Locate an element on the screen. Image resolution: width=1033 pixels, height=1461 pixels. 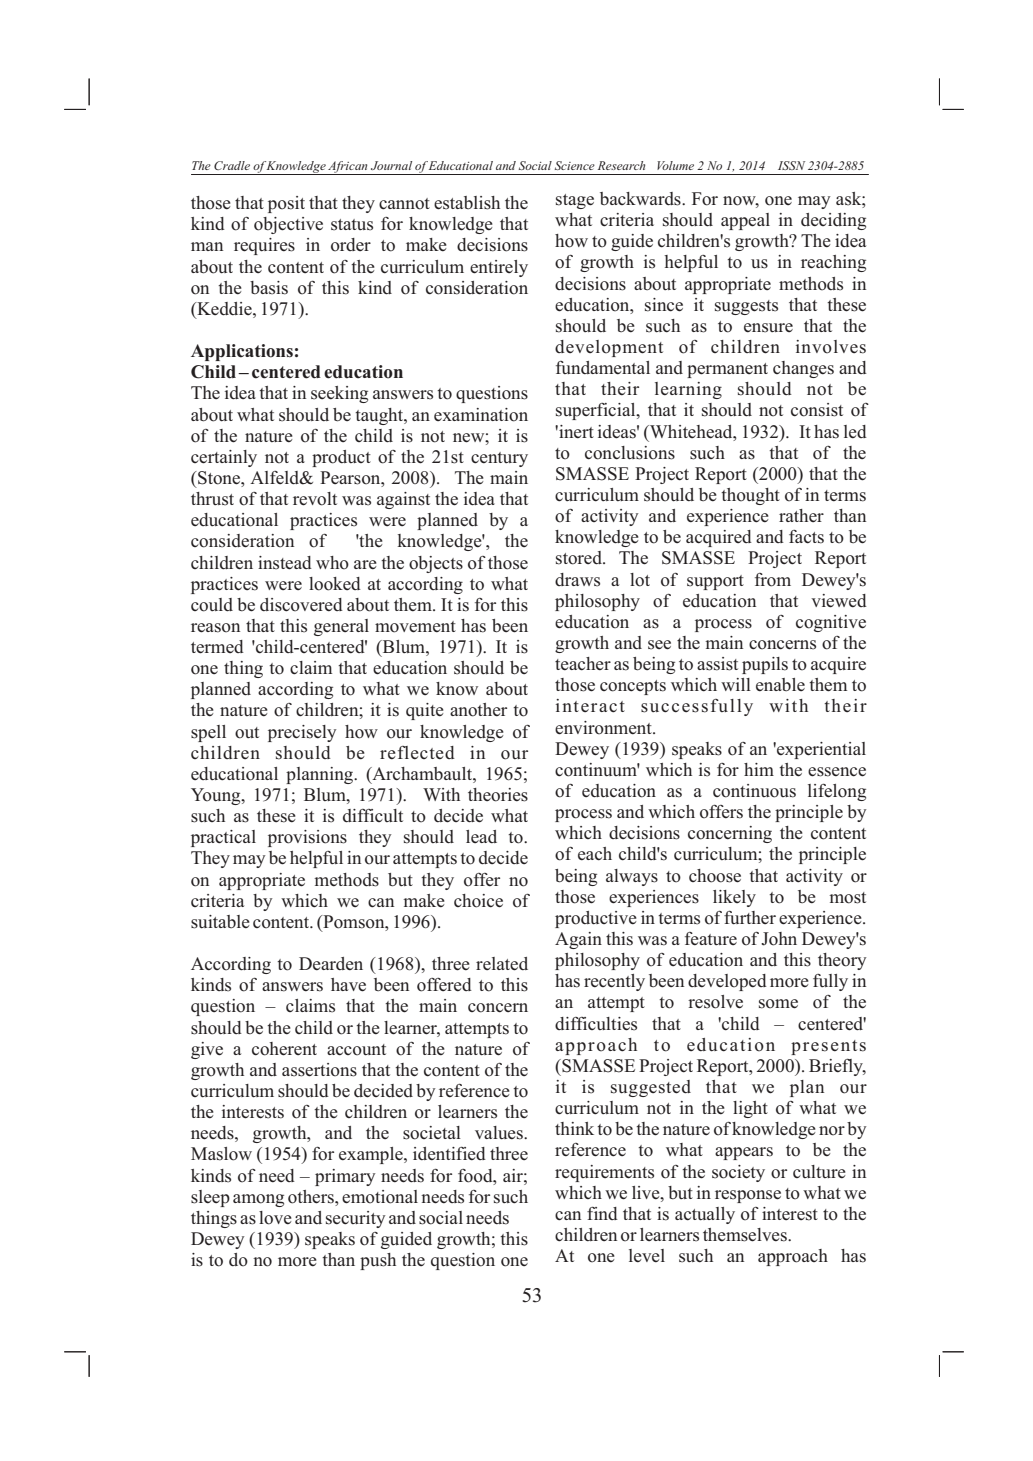
stage is located at coordinates (575, 201).
